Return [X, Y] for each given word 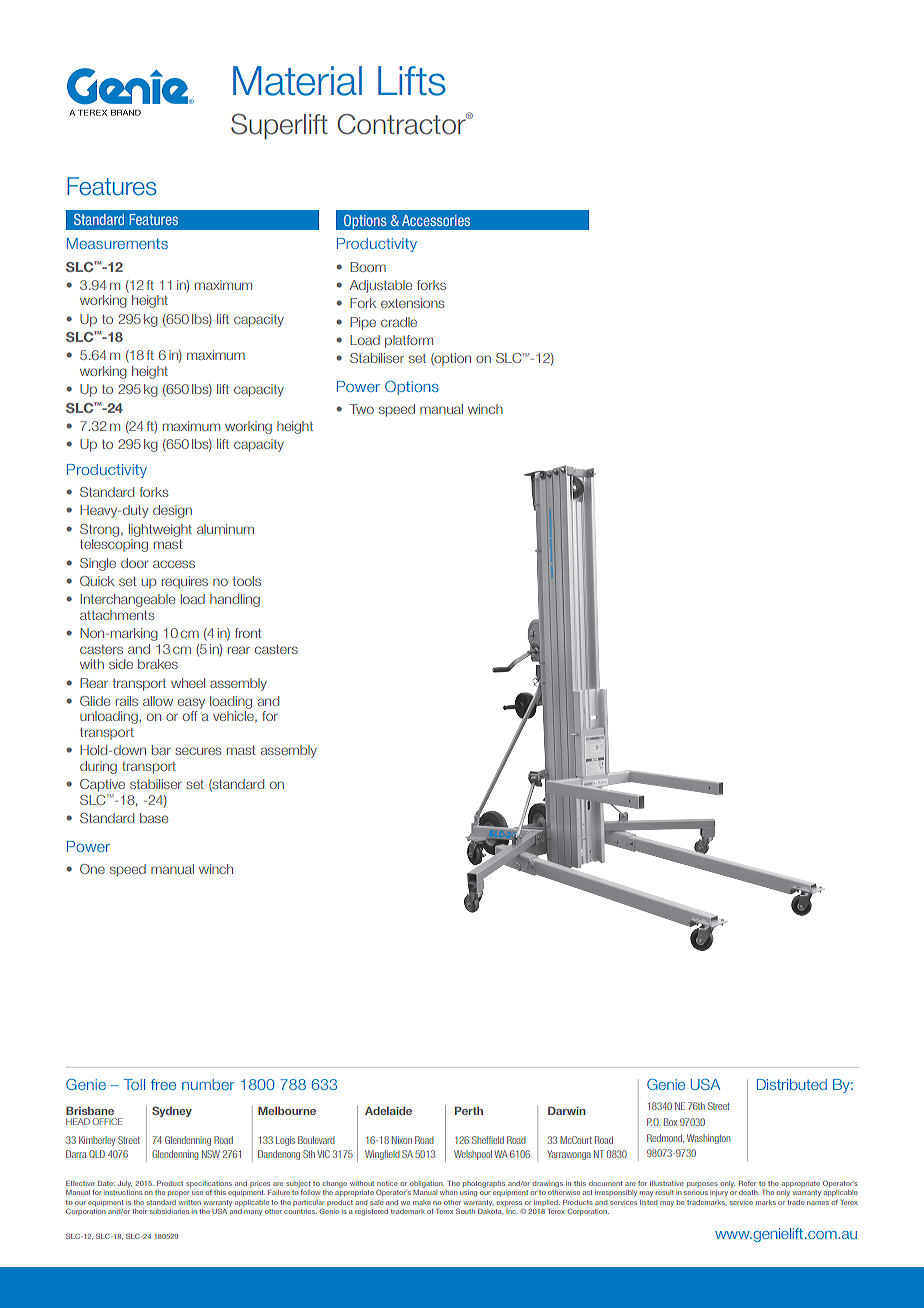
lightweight [160, 530]
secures [198, 751]
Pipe [363, 323]
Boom [368, 267]
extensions [412, 303]
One [92, 869]
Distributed [792, 1084]
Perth [469, 1110]
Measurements [117, 243]
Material [297, 81]
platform [409, 341]
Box [670, 1122]
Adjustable [381, 286]
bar [161, 750]
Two [361, 409]
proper [179, 1193]
